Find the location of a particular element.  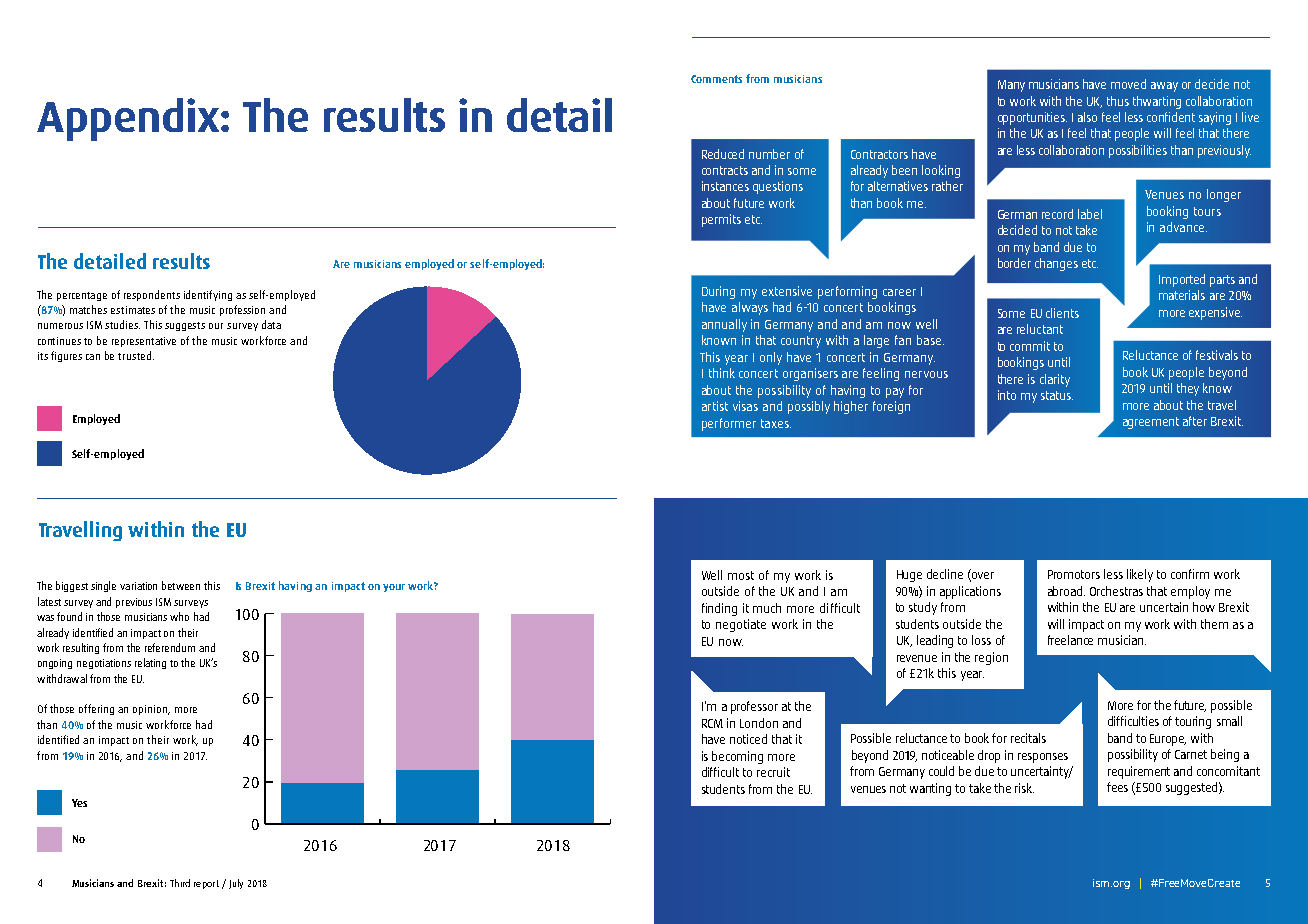

Appendix is located at coordinates (129, 119).
